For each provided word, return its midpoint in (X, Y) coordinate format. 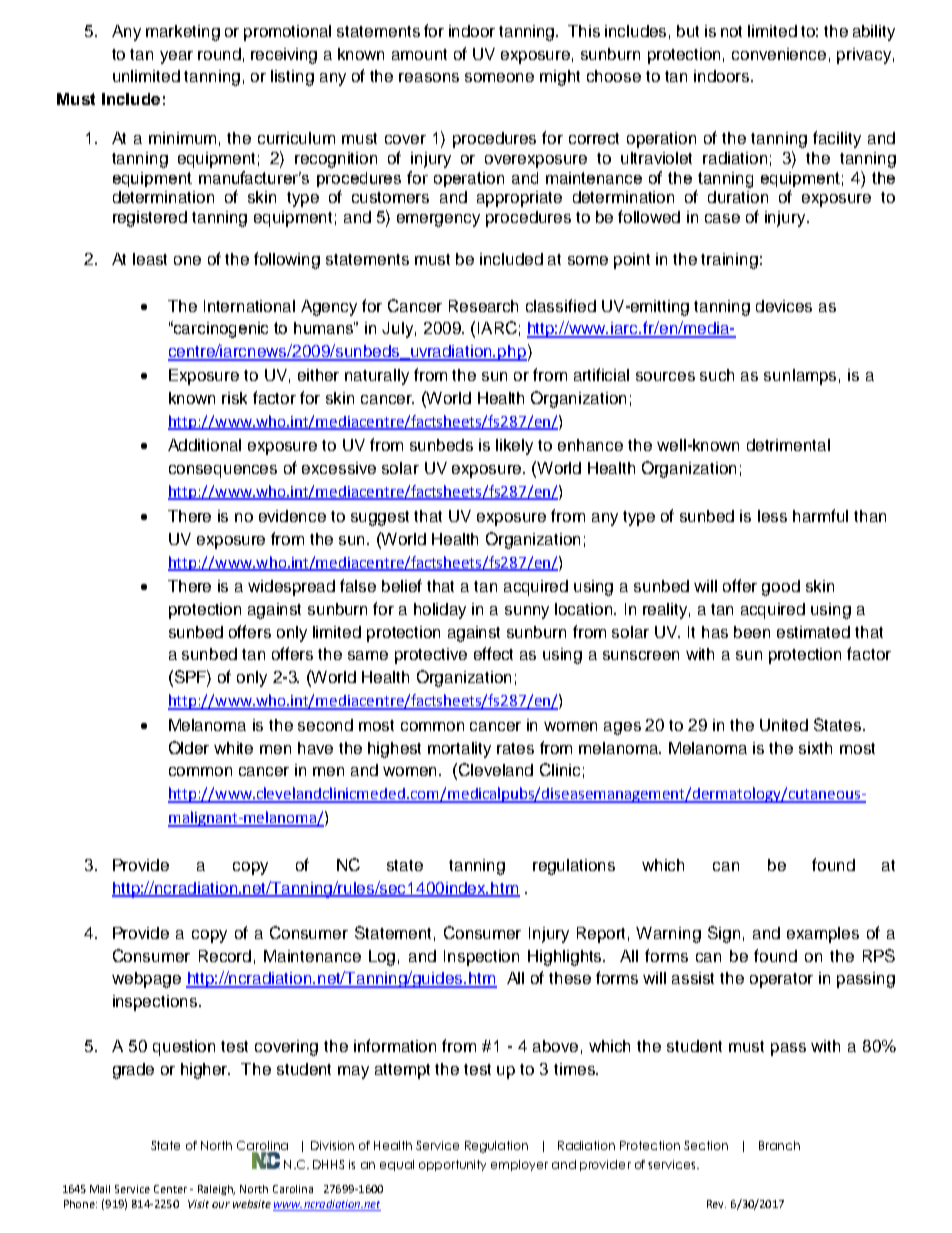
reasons (429, 77)
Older (189, 747)
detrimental (788, 445)
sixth (815, 748)
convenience (779, 54)
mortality (459, 750)
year (176, 57)
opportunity (452, 1165)
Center (170, 1189)
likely (514, 447)
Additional (204, 445)
